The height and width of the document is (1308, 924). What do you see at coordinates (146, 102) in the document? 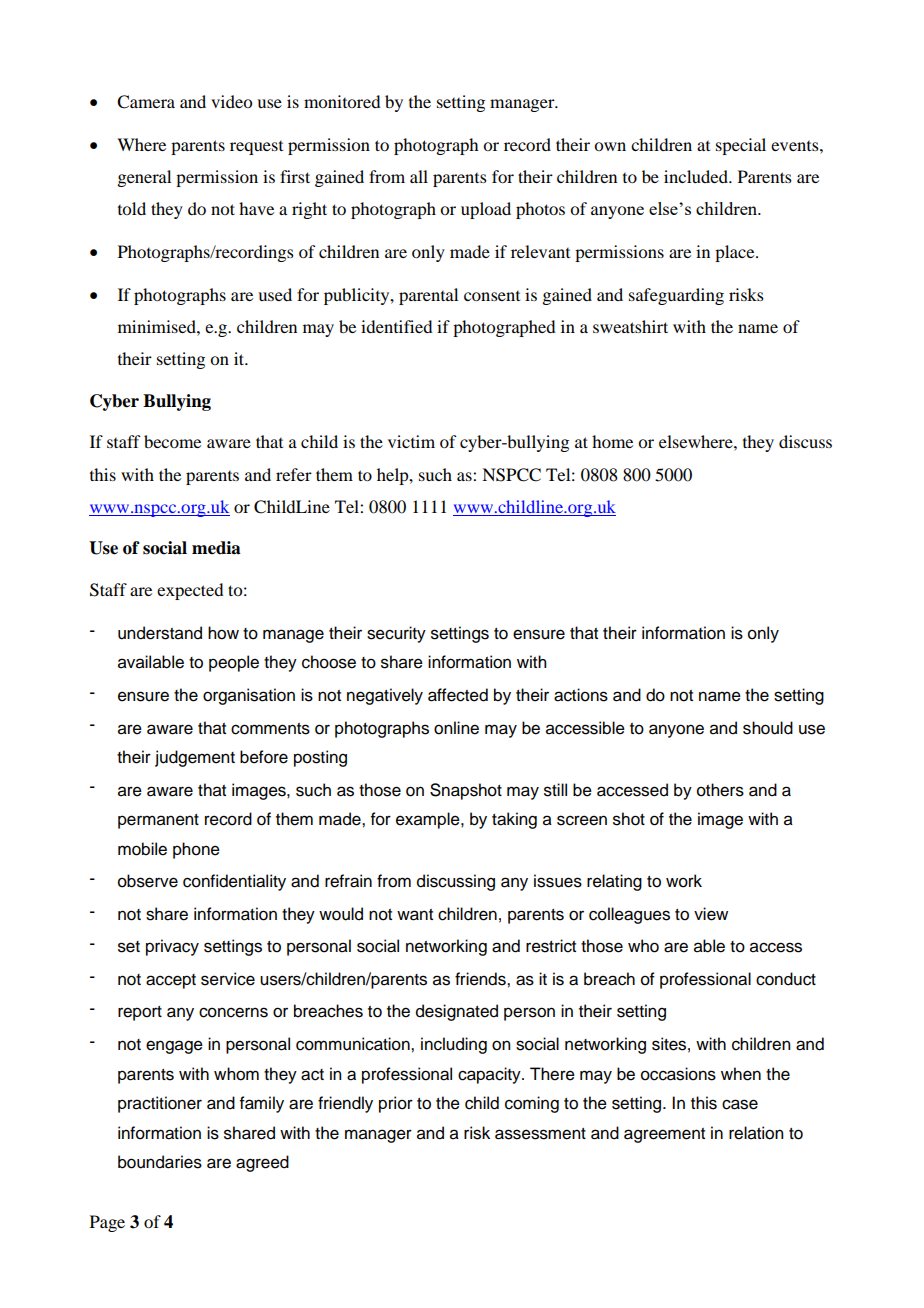
I see `Camera` at bounding box center [146, 102].
